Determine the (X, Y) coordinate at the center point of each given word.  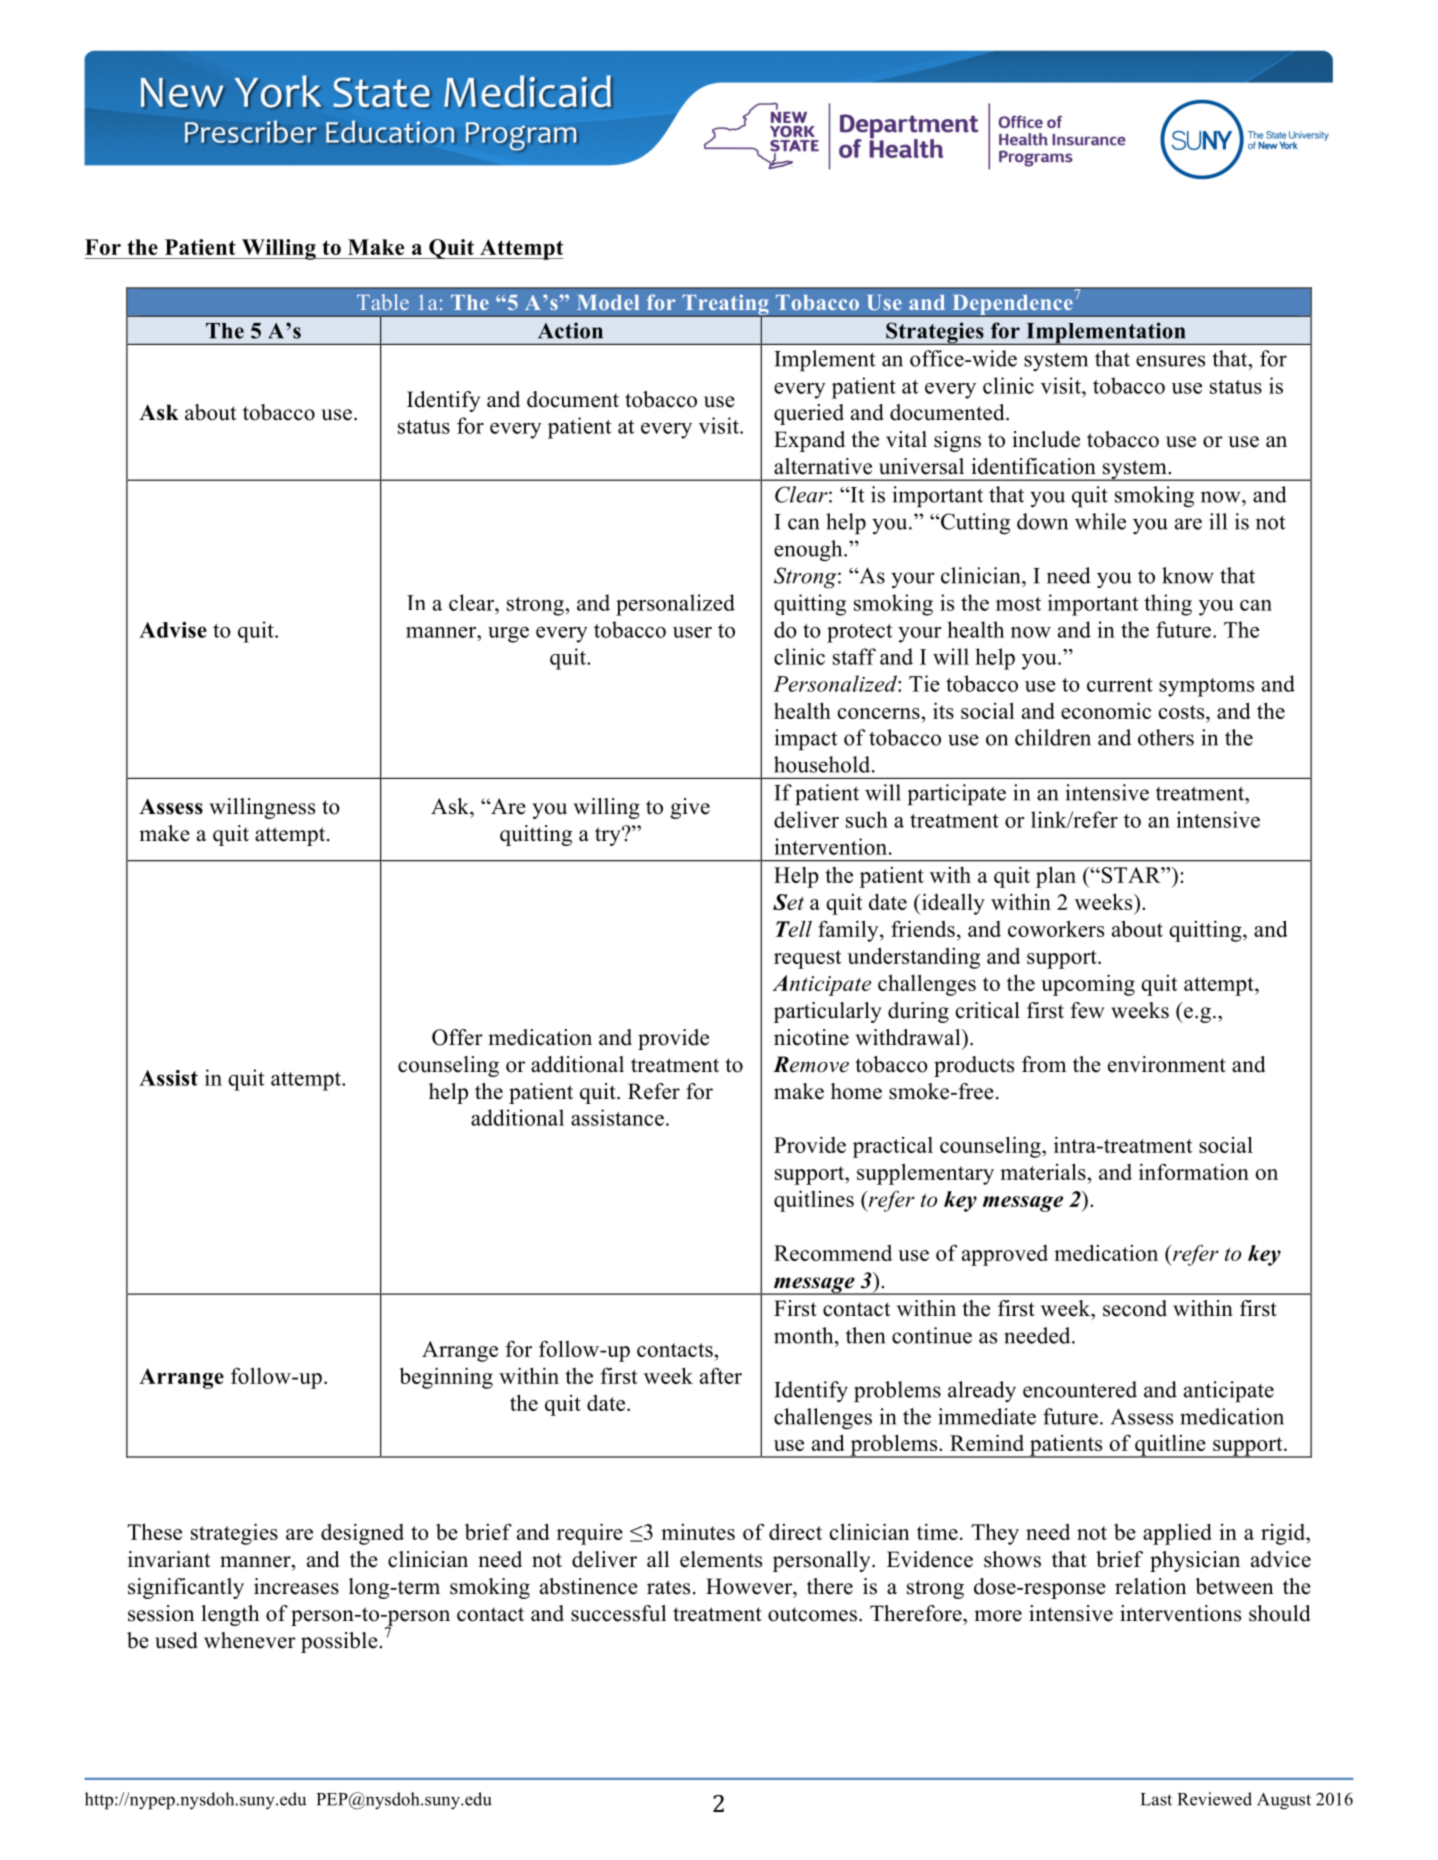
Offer (457, 1037)
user (692, 632)
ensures (1170, 361)
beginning (446, 1378)
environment (1167, 1064)
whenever (250, 1640)
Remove (811, 1064)
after (721, 1375)
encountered (1080, 1389)
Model (608, 302)
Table (383, 302)
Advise (173, 630)
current (1120, 685)
